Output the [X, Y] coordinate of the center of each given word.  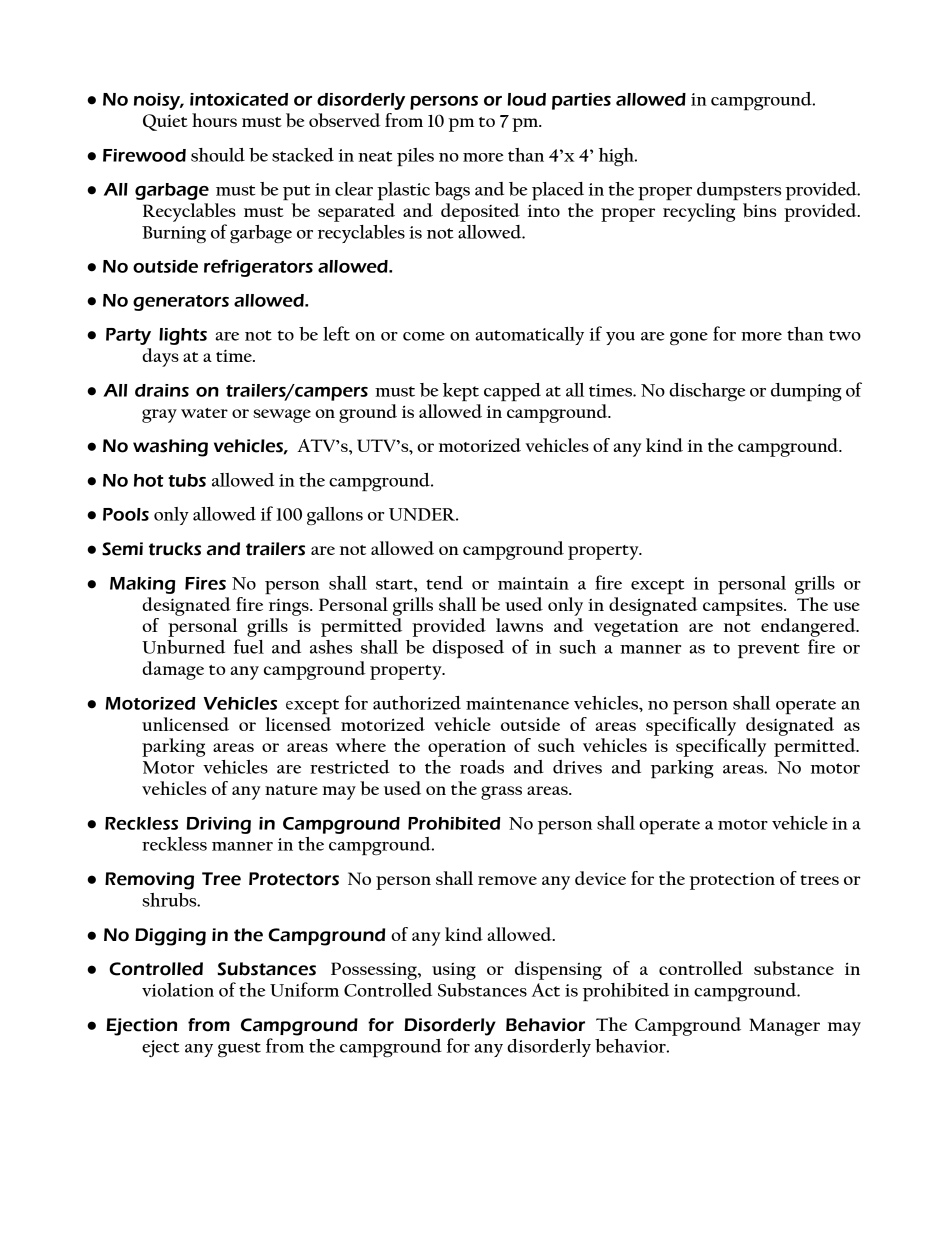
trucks [175, 549]
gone [689, 338]
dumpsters [739, 191]
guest [239, 1049]
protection [732, 881]
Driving [218, 825]
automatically [530, 336]
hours [214, 120]
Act [546, 990]
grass [501, 793]
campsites [744, 607]
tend [444, 583]
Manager [784, 1027]
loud [526, 99]
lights [183, 336]
